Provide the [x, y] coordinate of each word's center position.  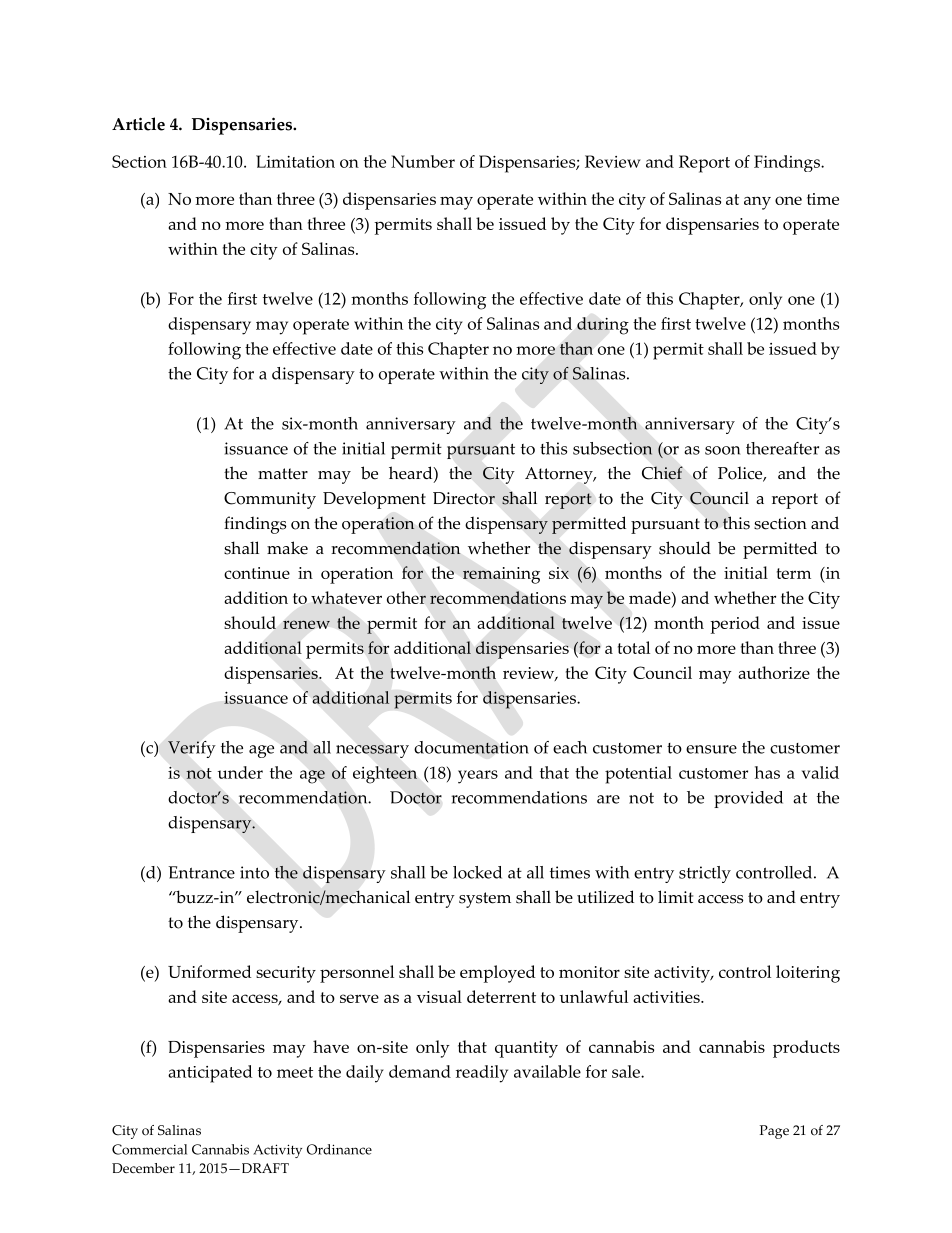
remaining [501, 575]
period [735, 625]
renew [306, 624]
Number [423, 161]
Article [138, 124]
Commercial [149, 1149]
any [757, 203]
